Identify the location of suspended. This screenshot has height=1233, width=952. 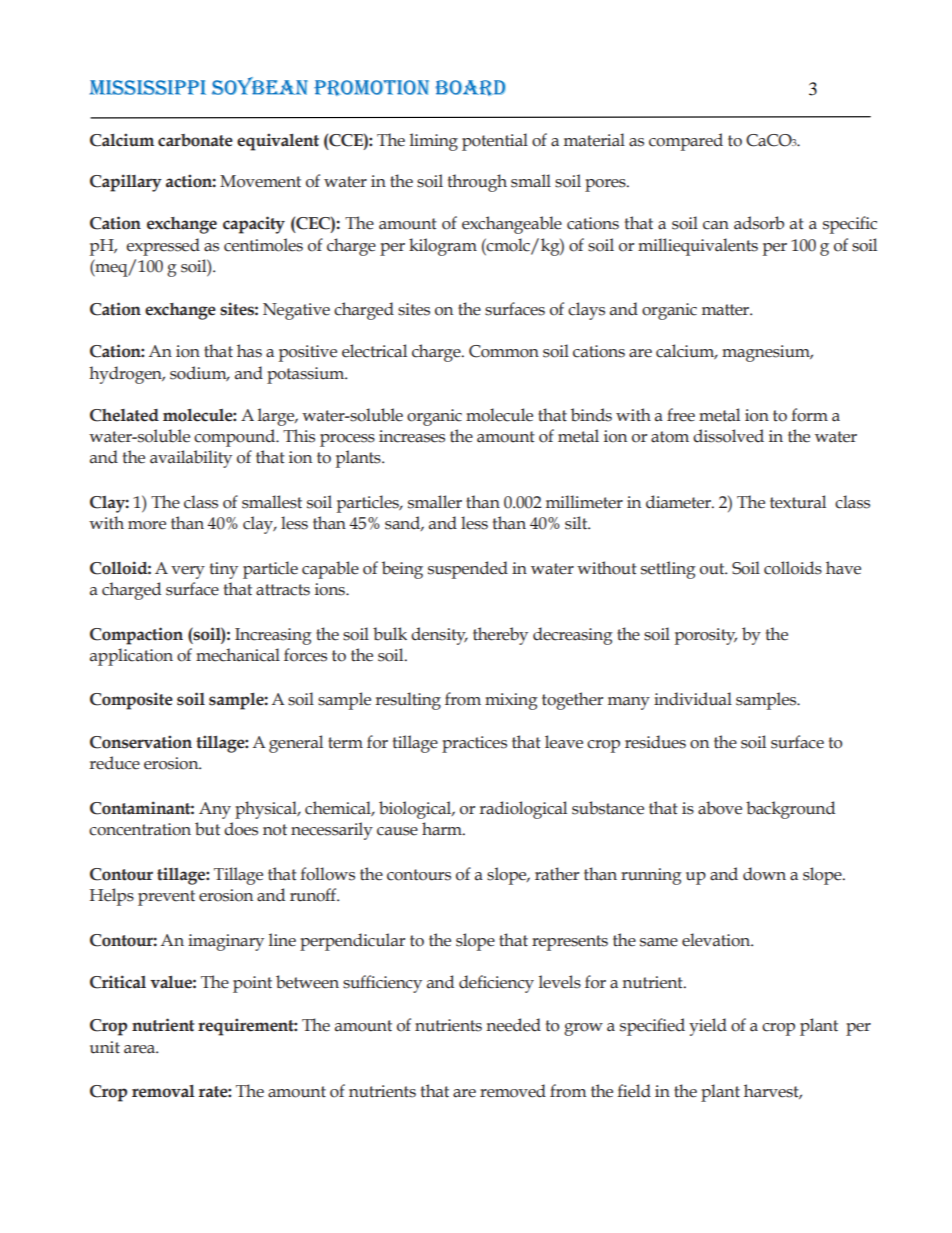
(468, 570).
